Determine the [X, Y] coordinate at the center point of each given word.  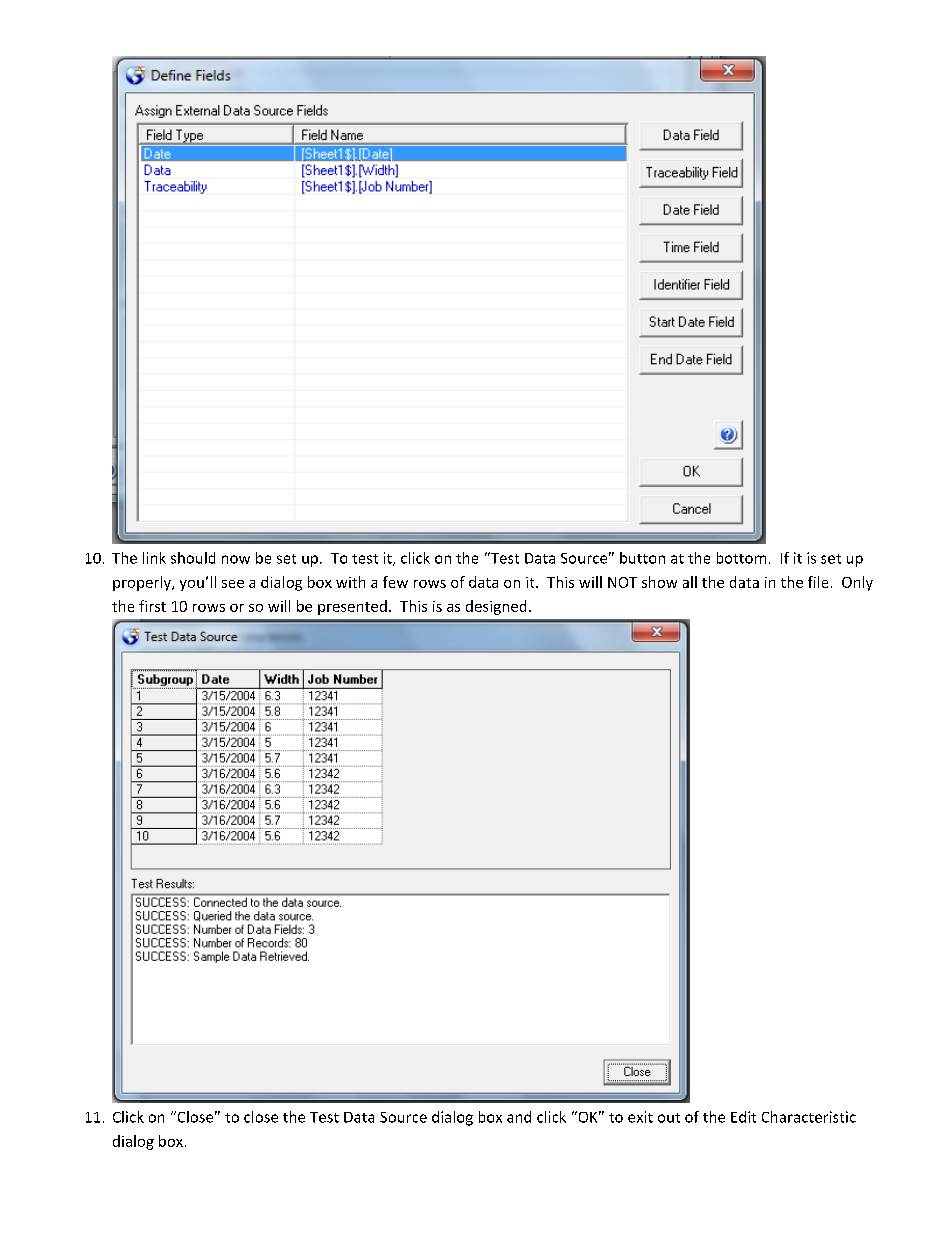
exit [640, 1117]
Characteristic [809, 1117]
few [395, 582]
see [233, 584]
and [519, 1117]
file [818, 582]
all [690, 582]
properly [143, 583]
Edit [743, 1117]
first [152, 606]
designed [496, 607]
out [669, 1118]
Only [857, 583]
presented [352, 607]
